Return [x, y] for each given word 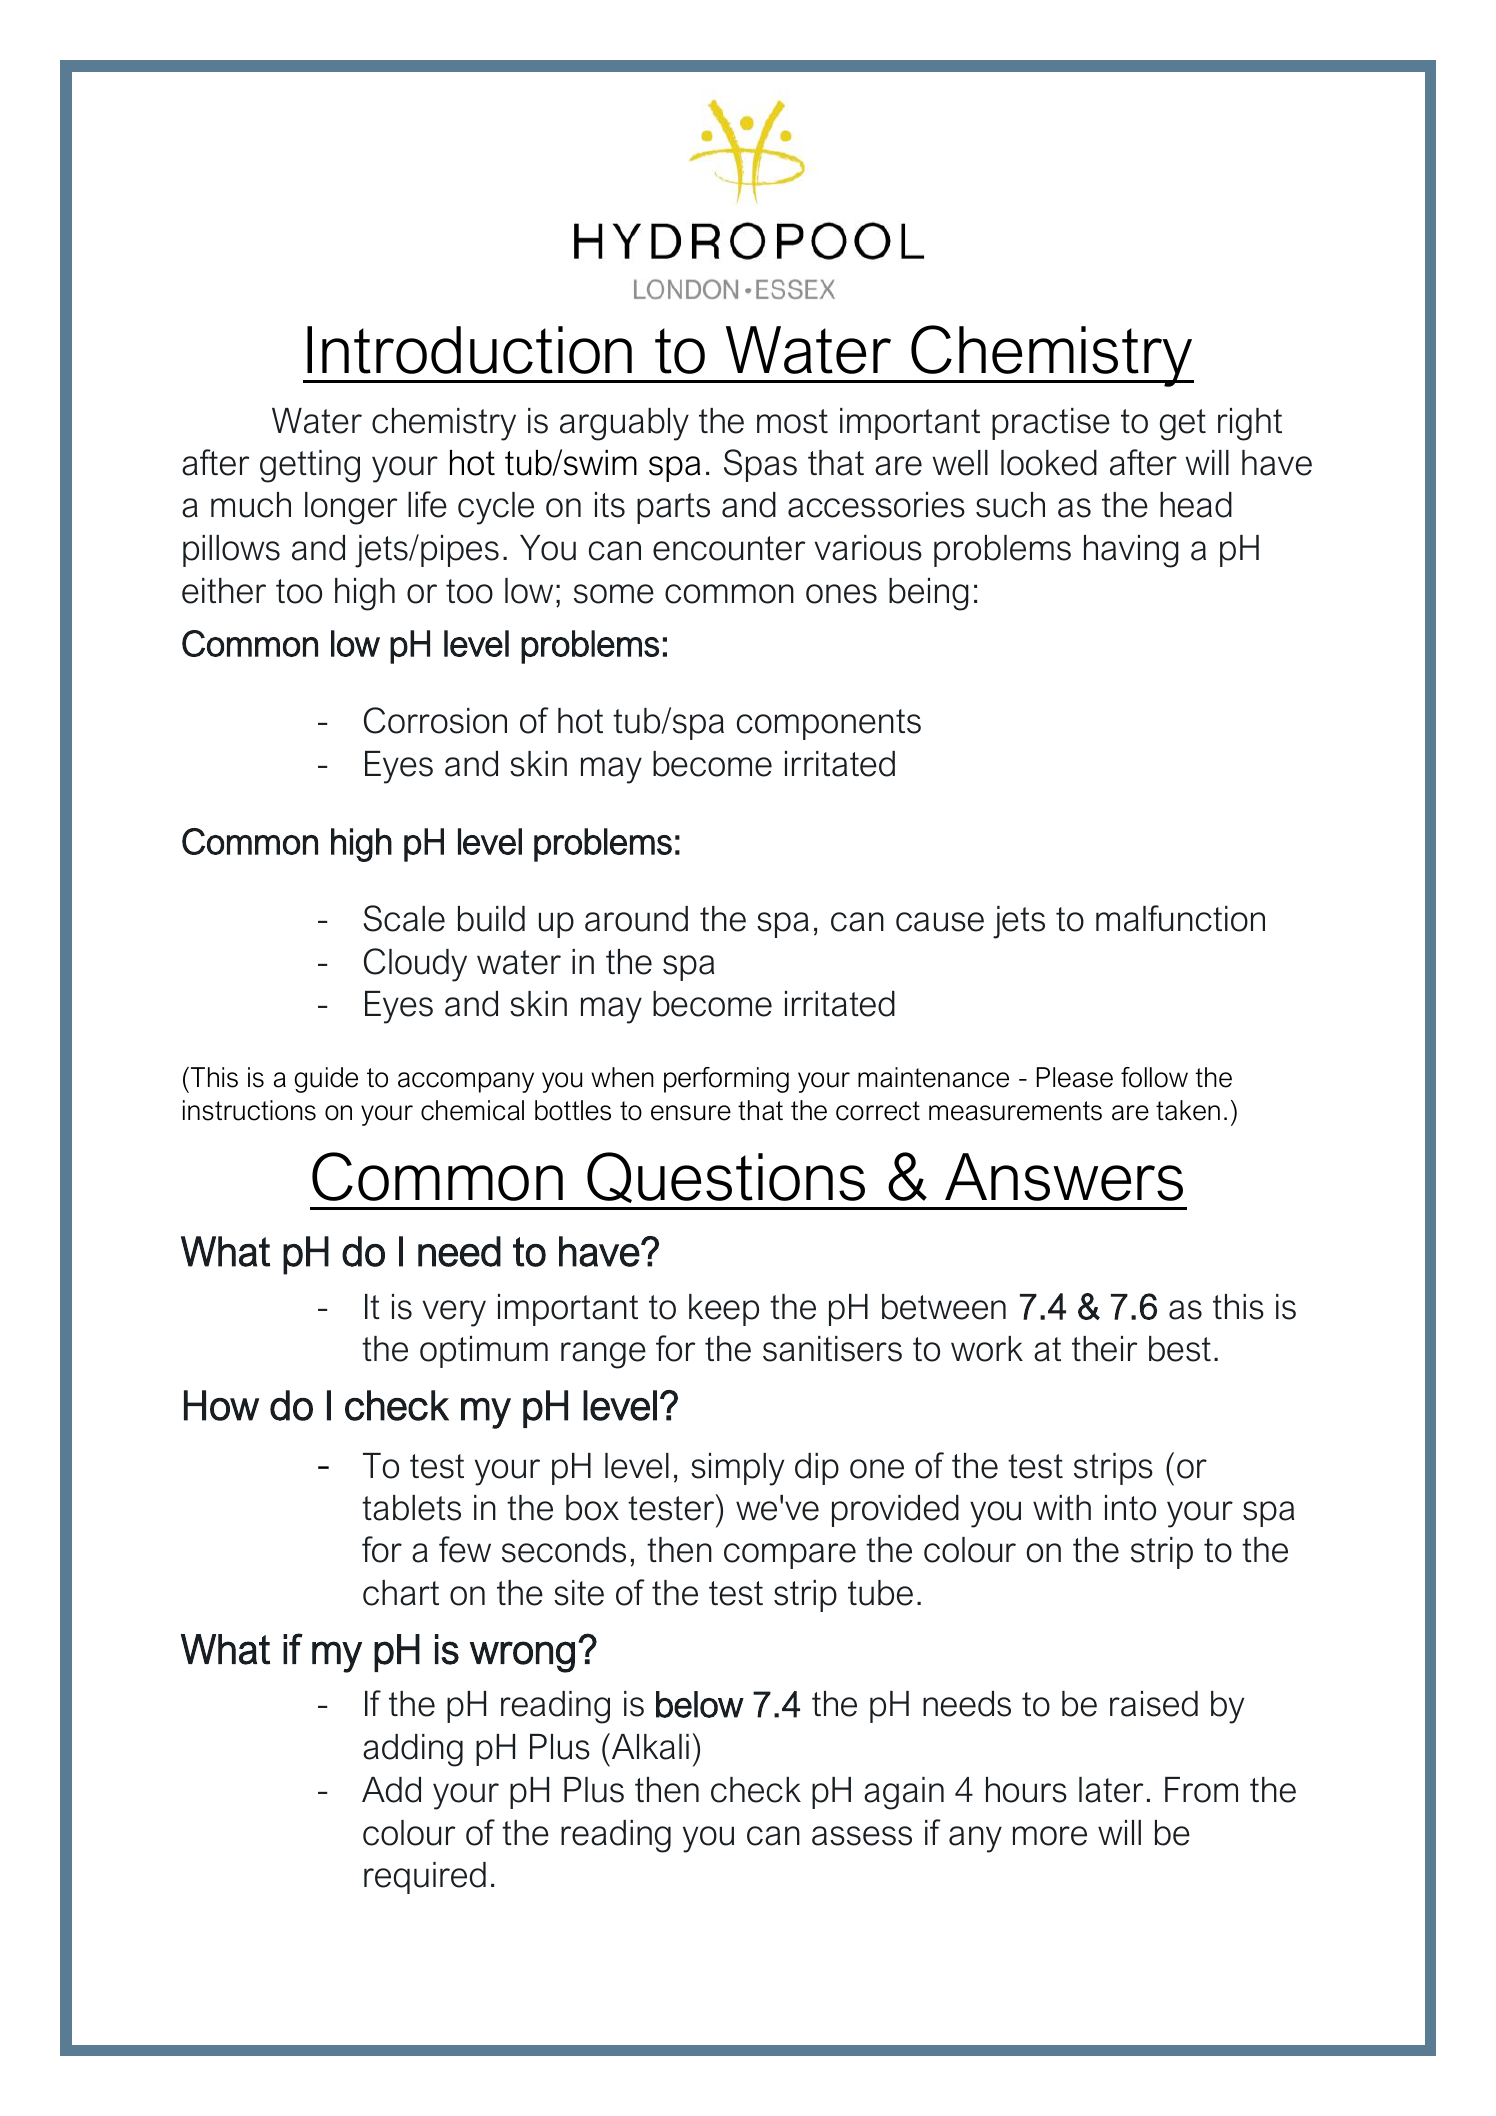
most [792, 421]
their [1104, 1349]
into [1130, 1508]
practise [1051, 424]
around [636, 919]
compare [790, 1556]
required [425, 1878]
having [1131, 551]
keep [724, 1310]
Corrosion [435, 720]
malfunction [1180, 918]
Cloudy [415, 965]
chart [401, 1593]
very [454, 1313]
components [829, 724]
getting [310, 466]
